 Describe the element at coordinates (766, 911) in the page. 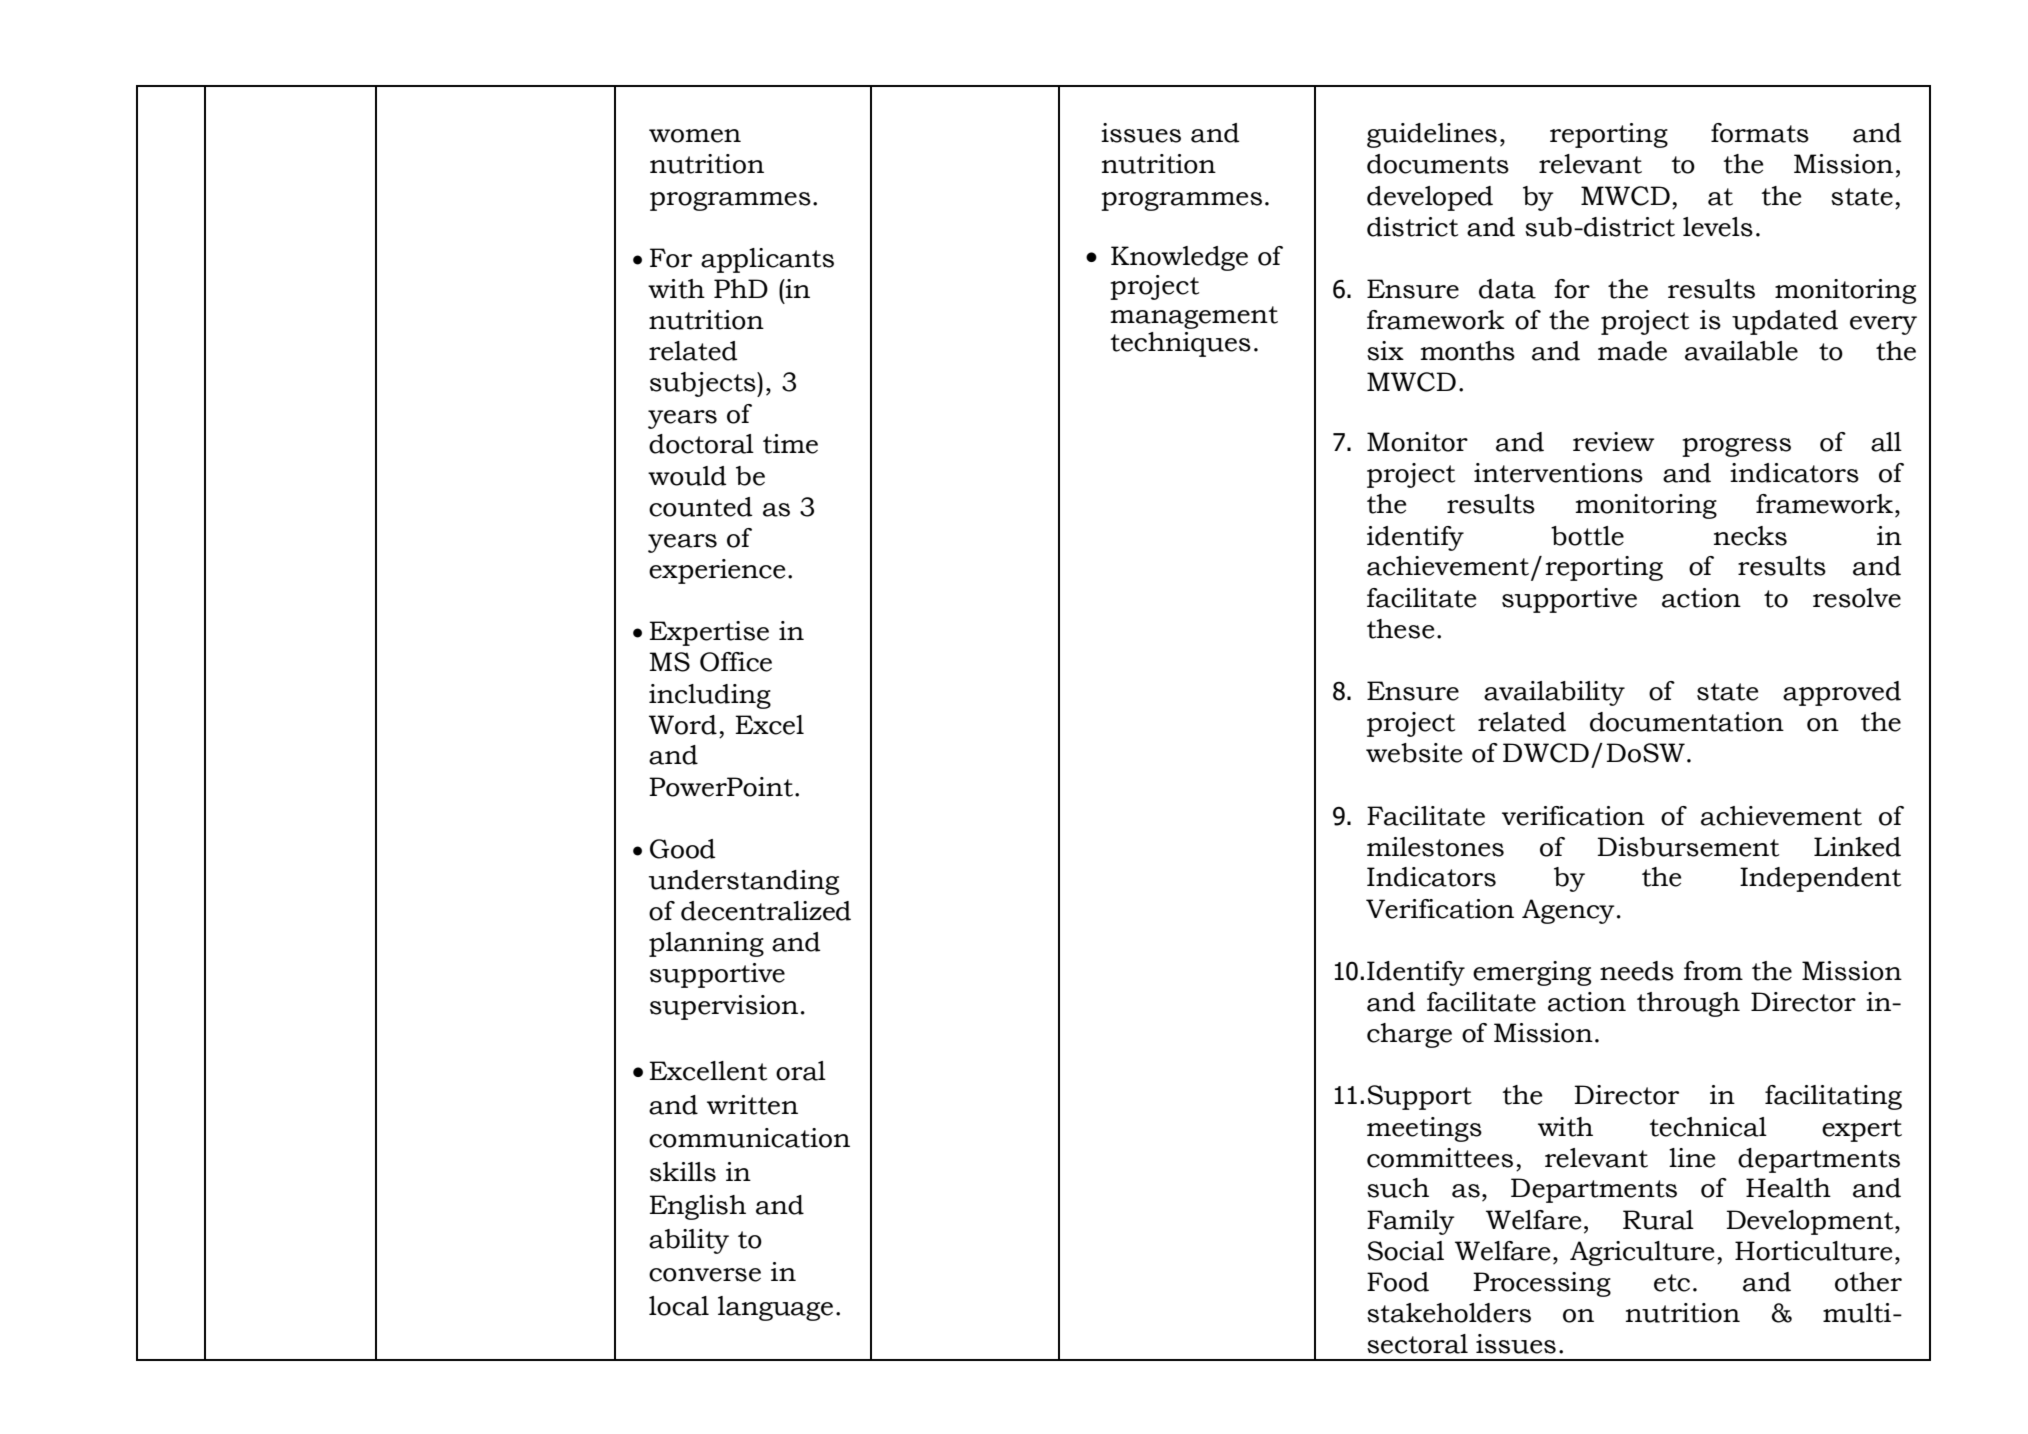

I see `decentralized` at that location.
